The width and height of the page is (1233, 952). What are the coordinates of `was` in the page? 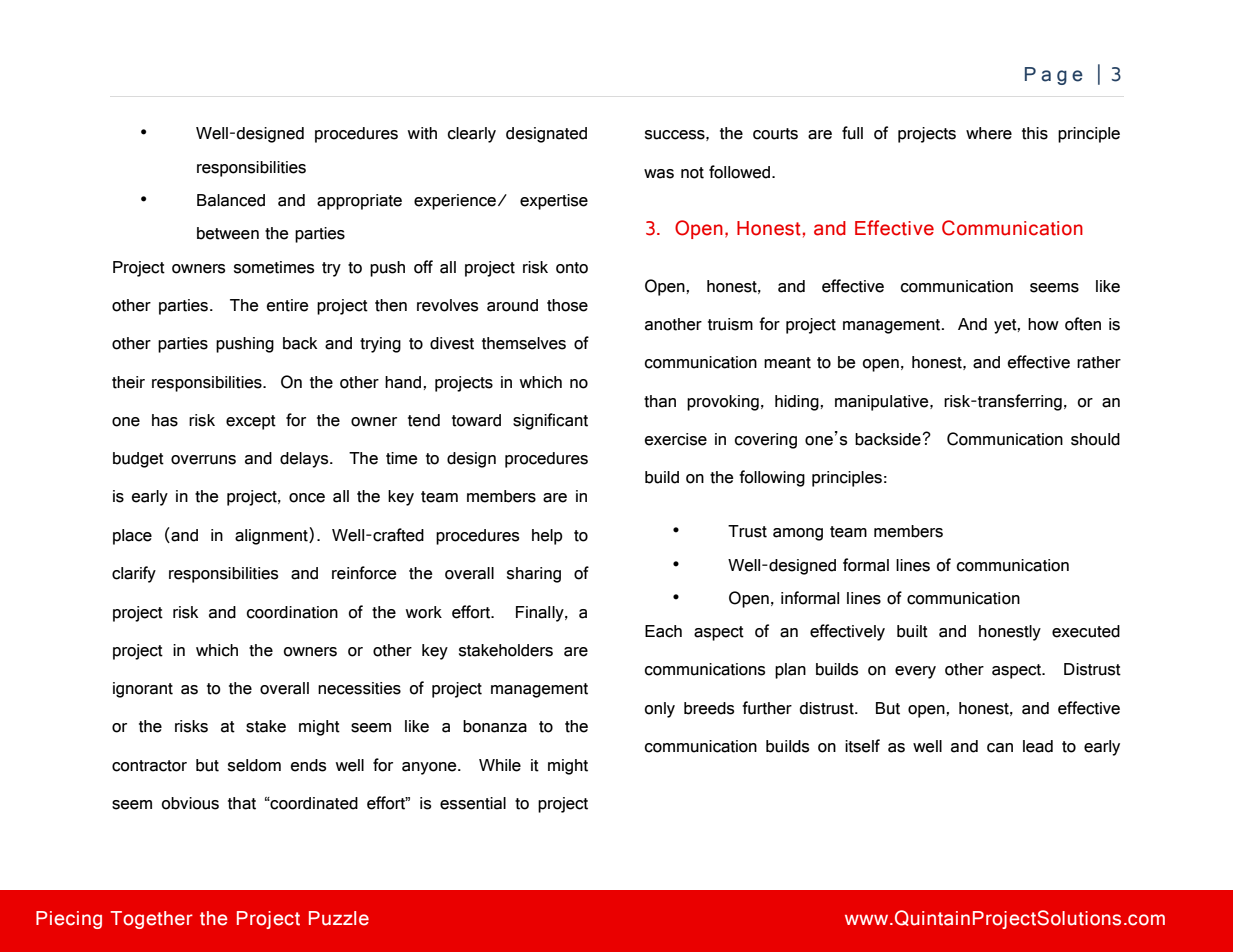 It's located at (659, 174).
